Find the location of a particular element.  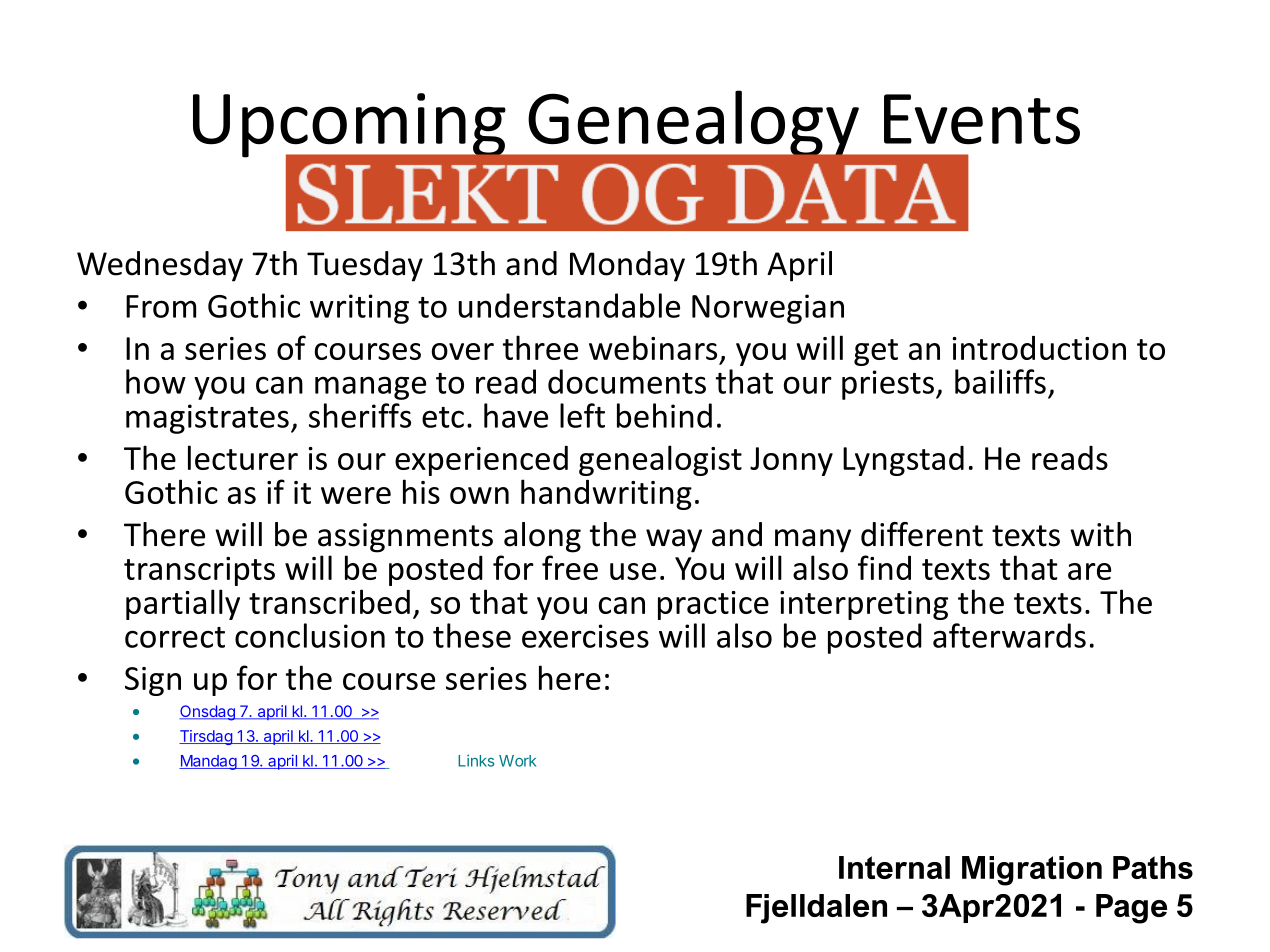

transcribed is located at coordinates (329, 601).
